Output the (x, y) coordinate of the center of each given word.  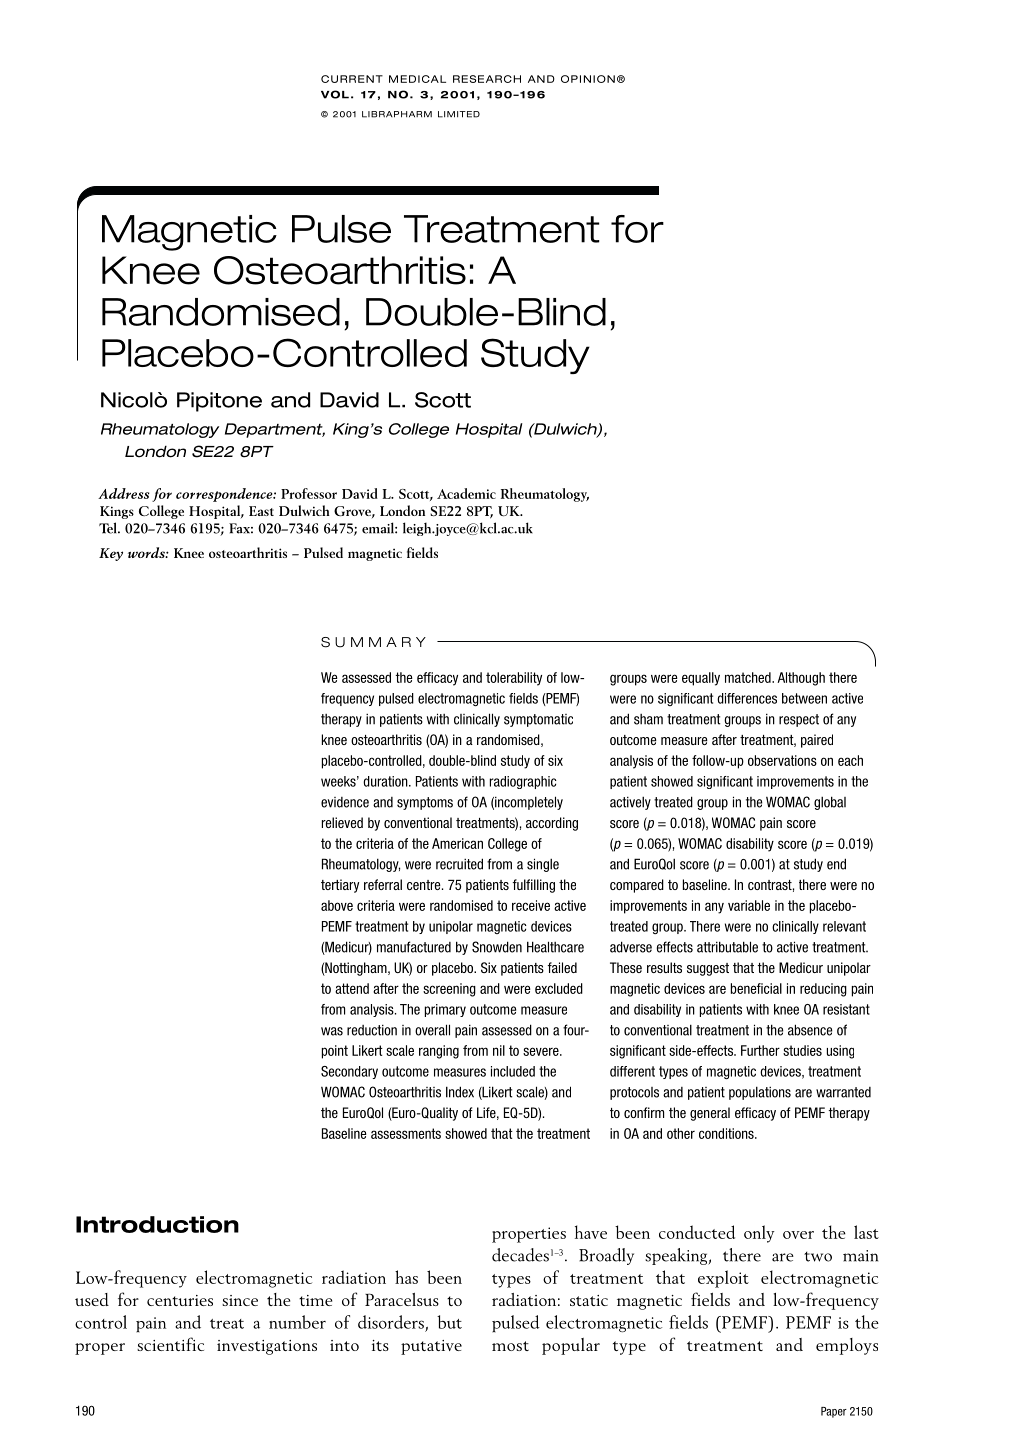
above (337, 905)
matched (749, 677)
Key (111, 554)
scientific (170, 1344)
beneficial (756, 988)
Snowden (497, 947)
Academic (466, 493)
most (510, 1346)
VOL (335, 94)
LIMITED (459, 114)
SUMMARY (373, 642)
